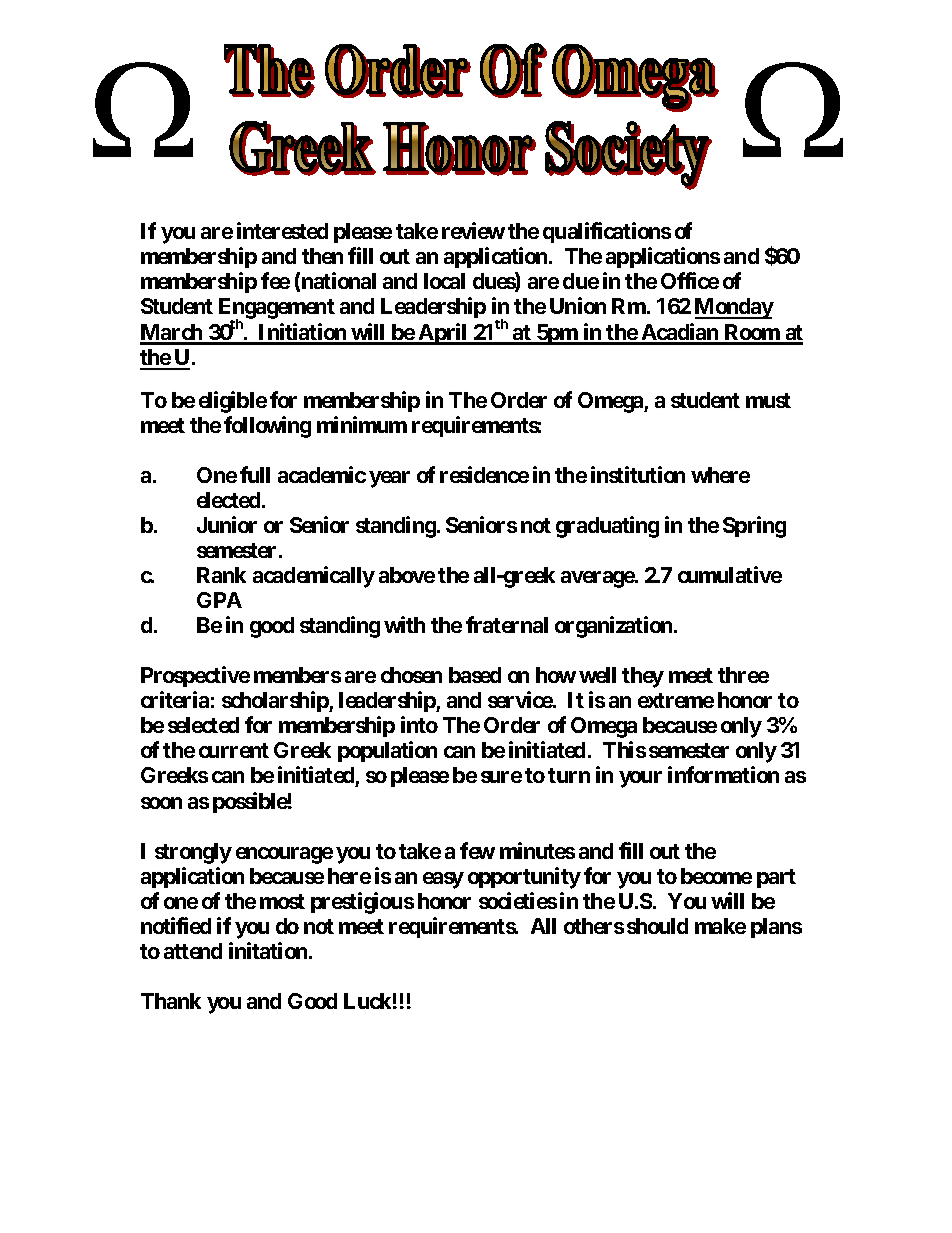 This document has height=1233, width=952. I want to click on attend, so click(193, 951).
